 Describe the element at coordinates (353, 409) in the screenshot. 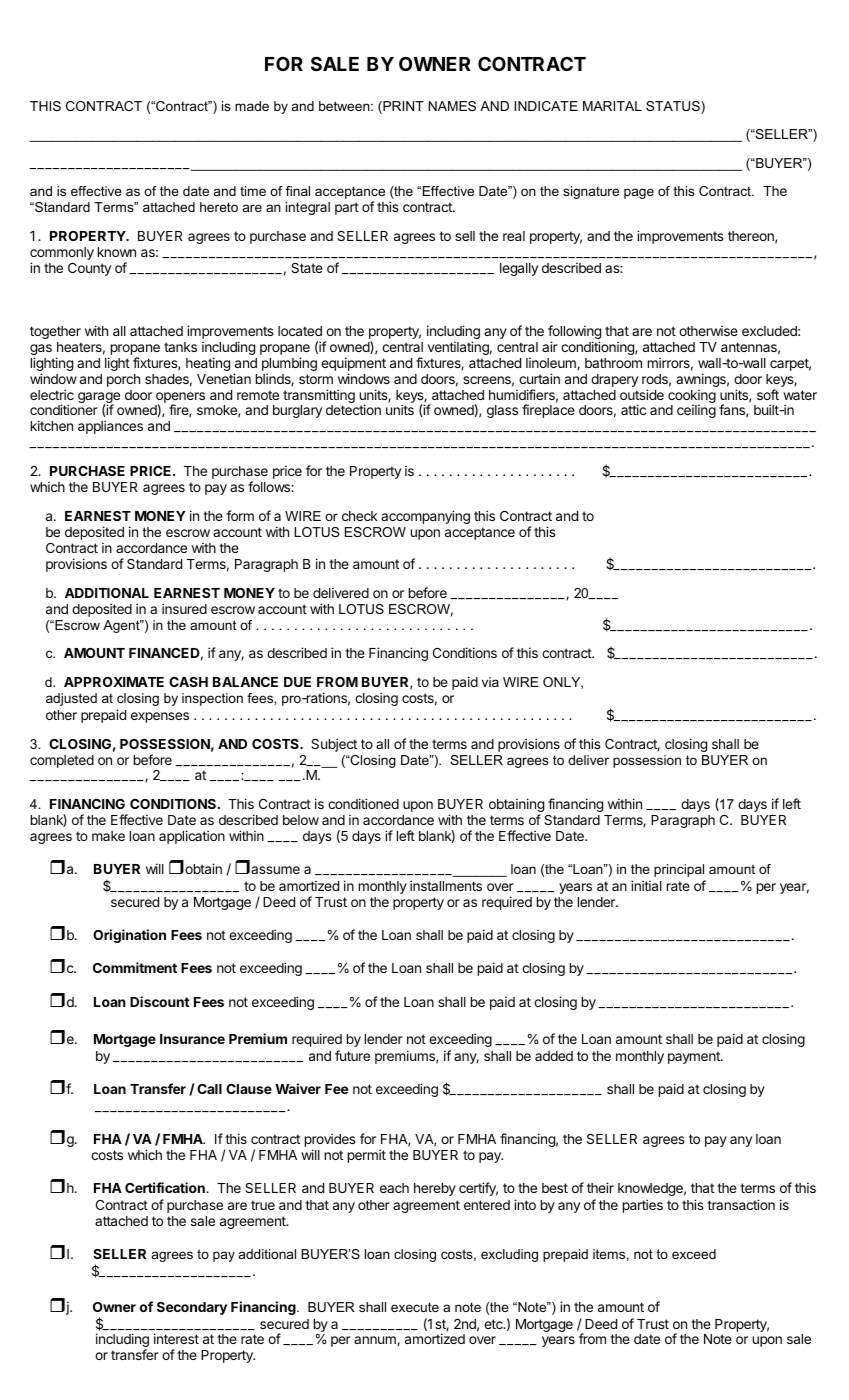

I see `detection` at that location.
